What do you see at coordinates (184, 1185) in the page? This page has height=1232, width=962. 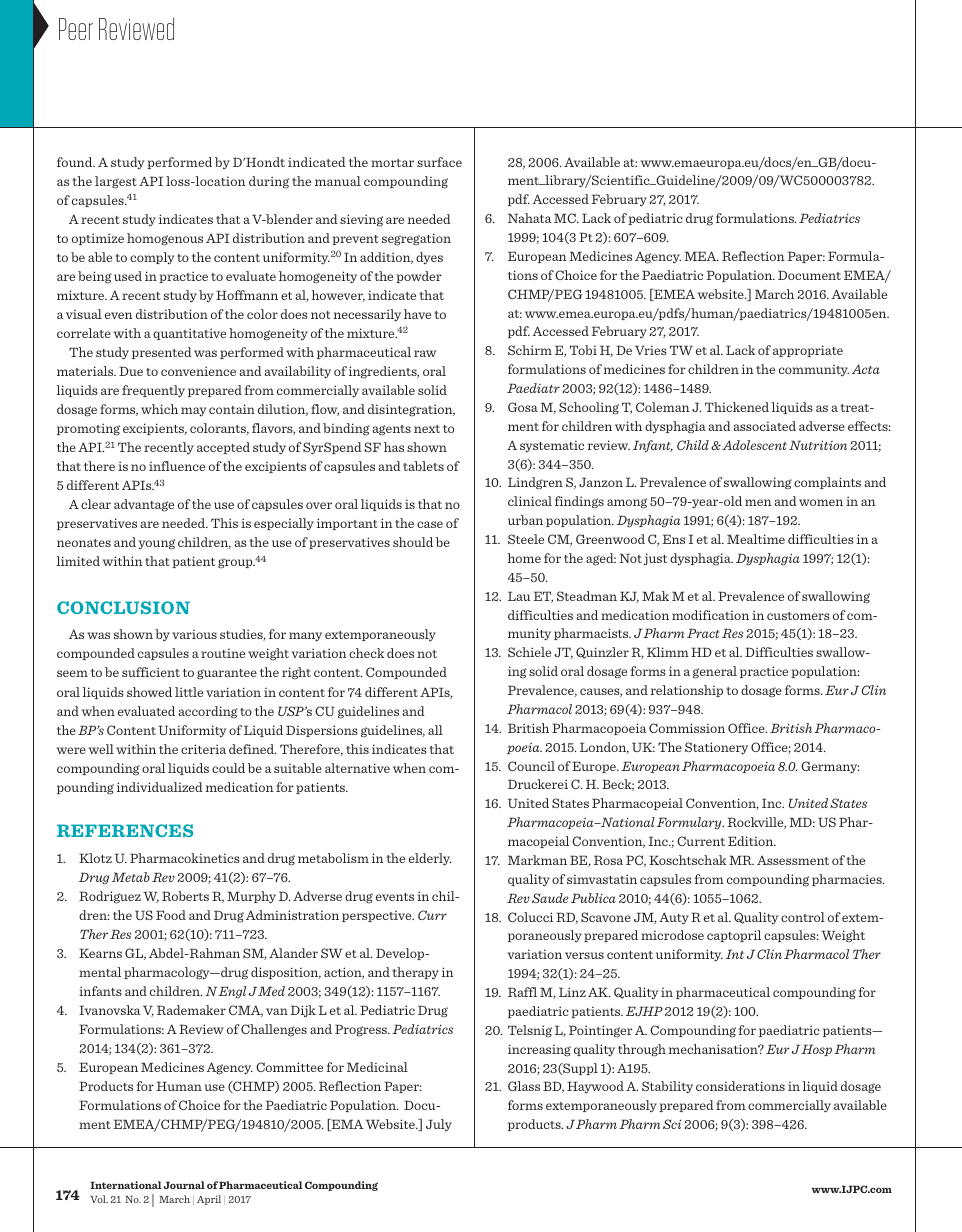 I see `Journal` at bounding box center [184, 1185].
